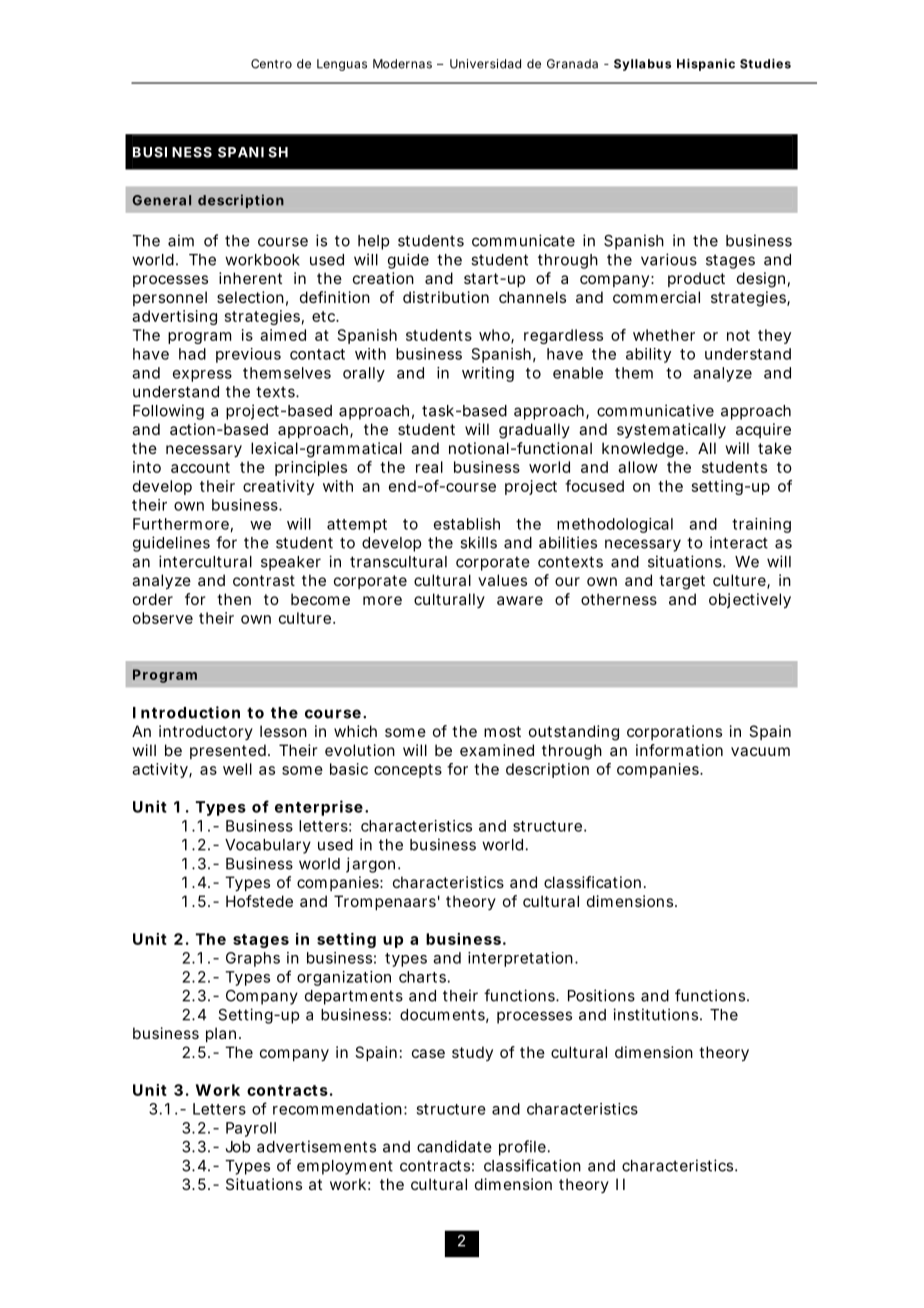  Describe the element at coordinates (664, 335) in the screenshot. I see `whether` at that location.
